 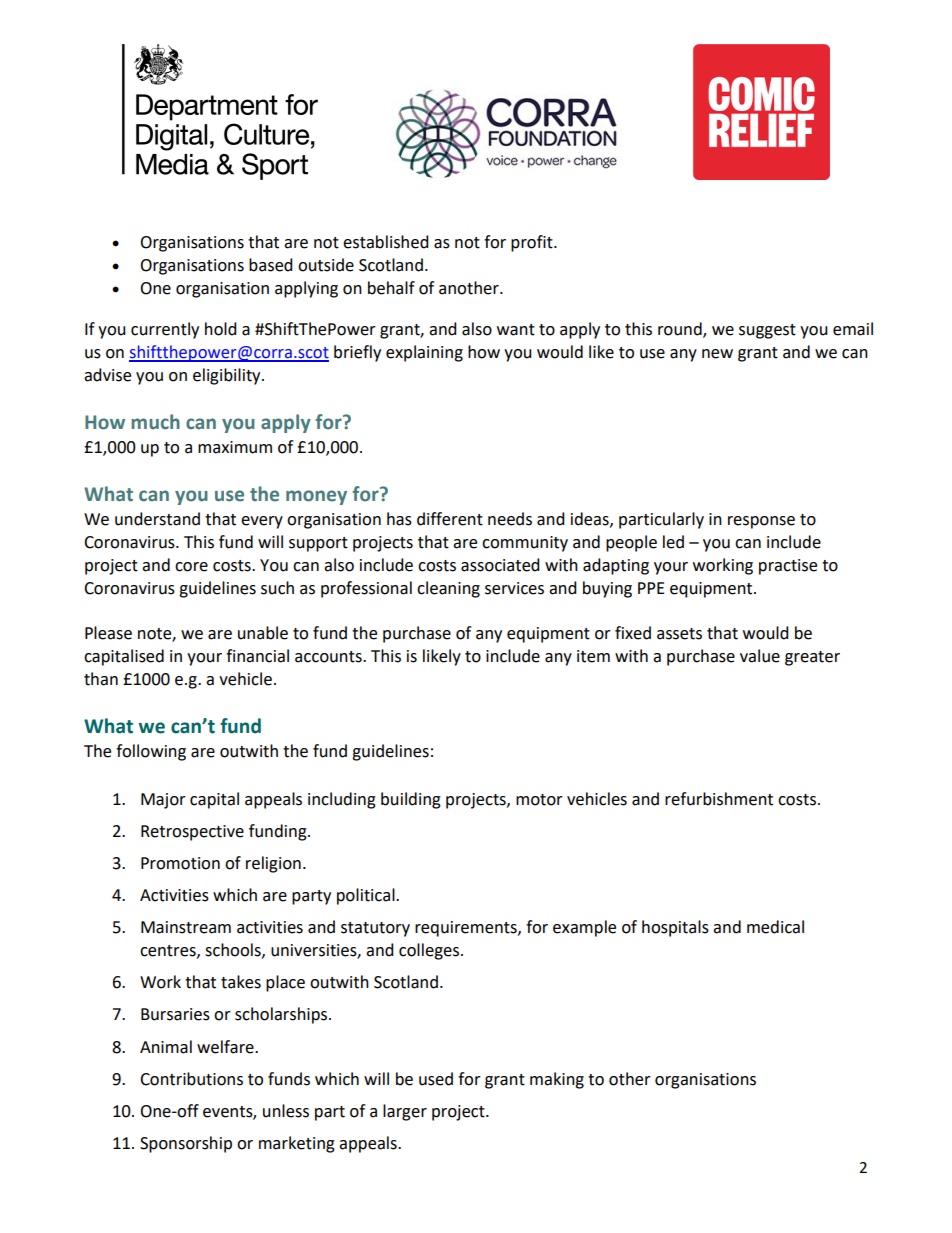 What do you see at coordinates (271, 265) in the document?
I see `based` at bounding box center [271, 265].
